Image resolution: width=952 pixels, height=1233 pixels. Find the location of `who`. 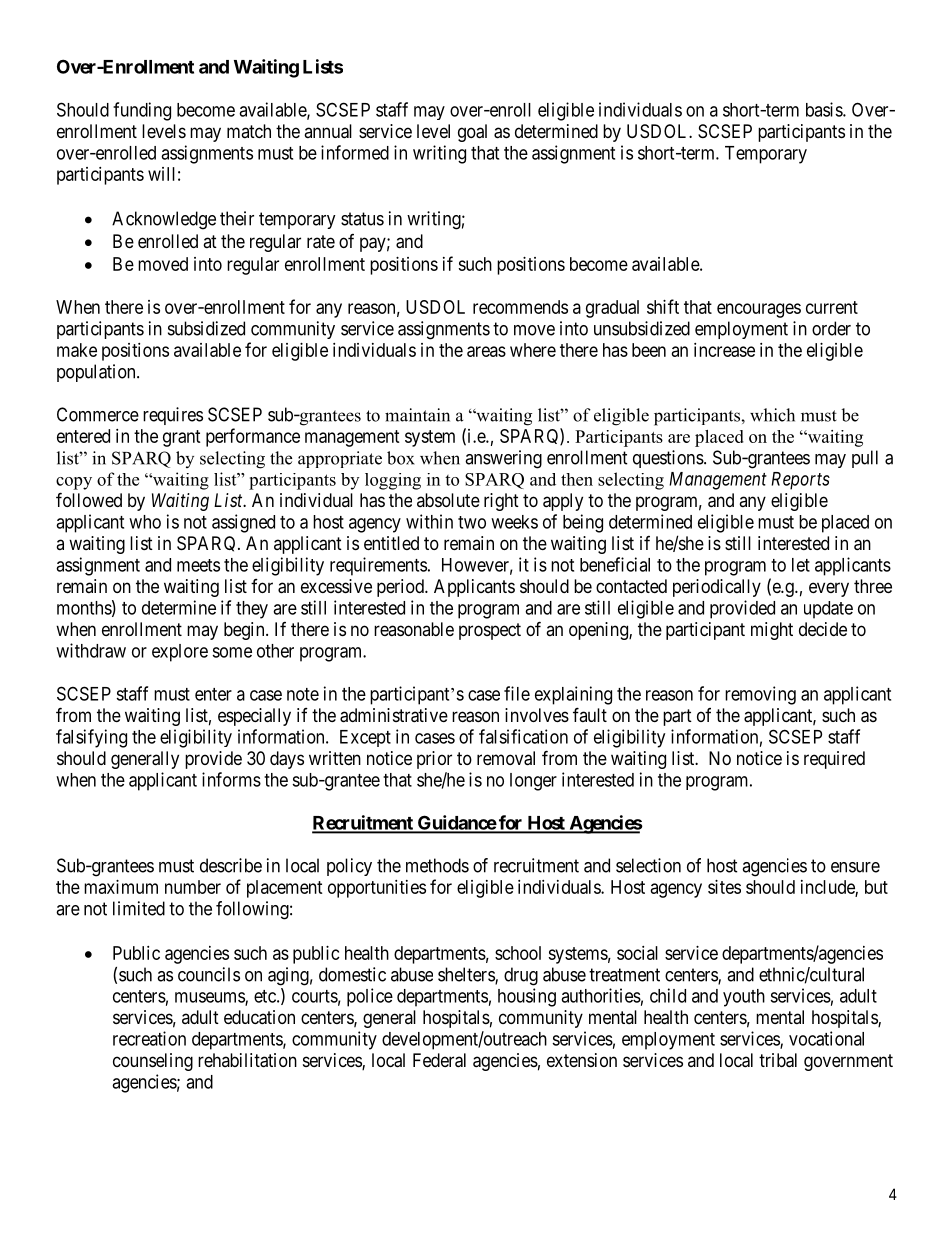

who is located at coordinates (145, 522).
